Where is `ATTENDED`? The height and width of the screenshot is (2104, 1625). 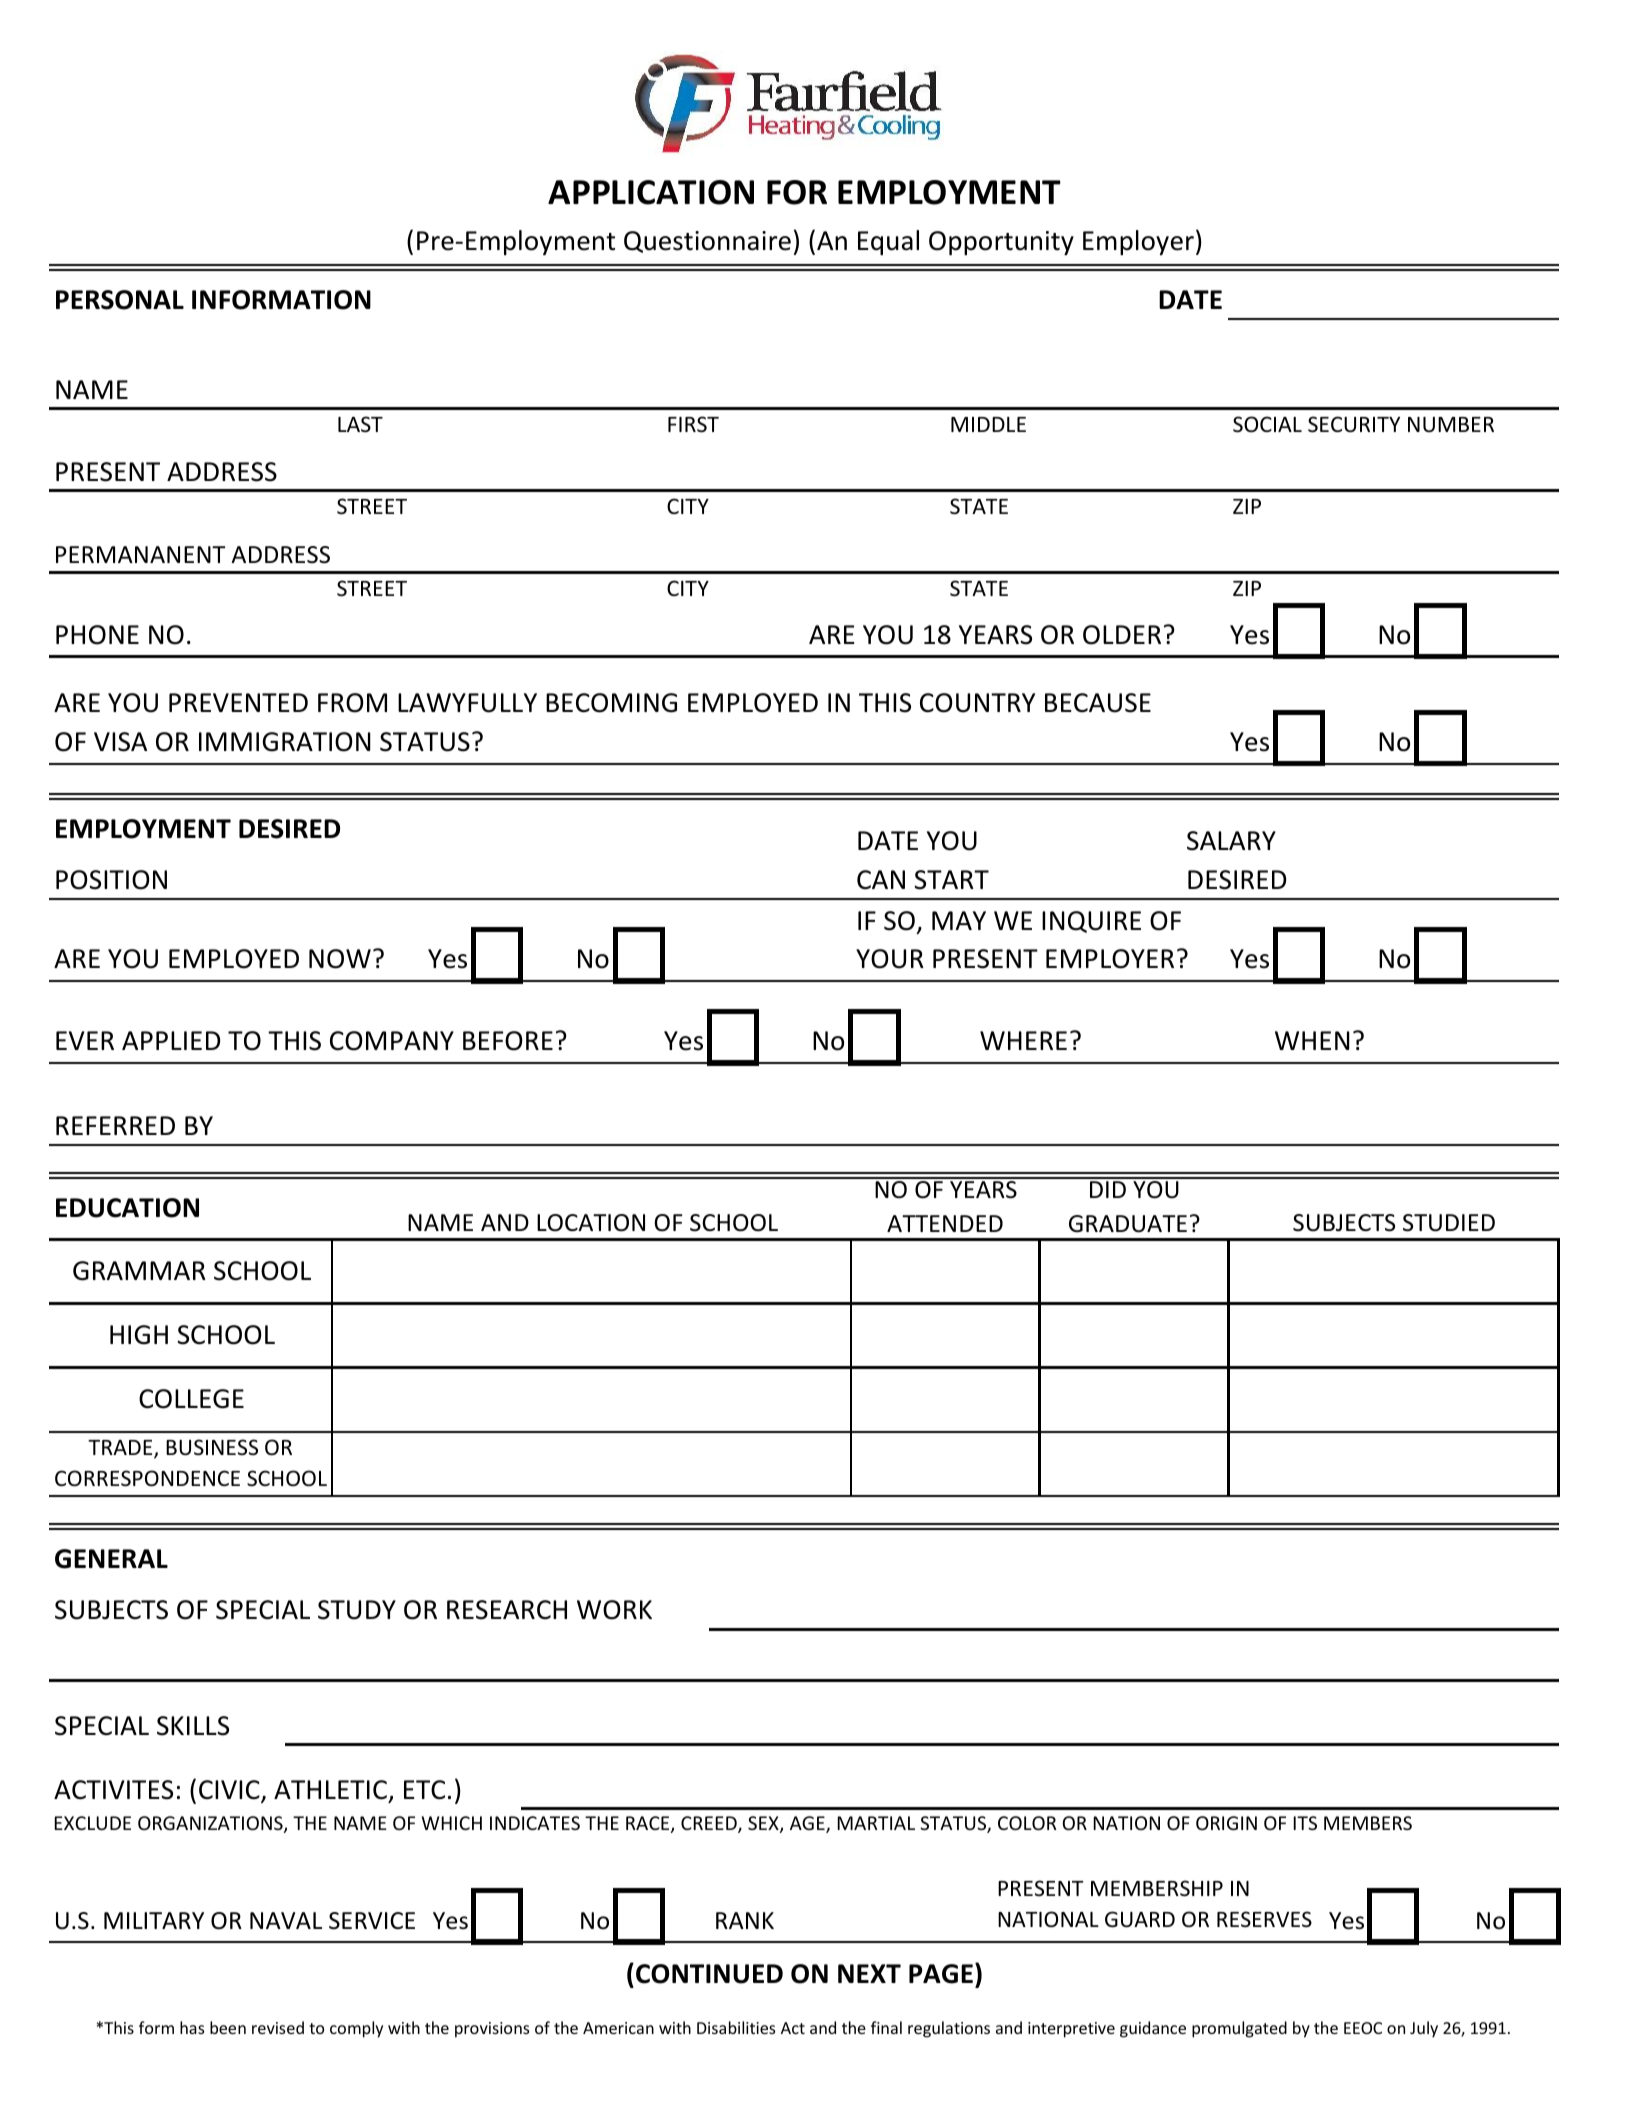 ATTENDED is located at coordinates (945, 1223).
